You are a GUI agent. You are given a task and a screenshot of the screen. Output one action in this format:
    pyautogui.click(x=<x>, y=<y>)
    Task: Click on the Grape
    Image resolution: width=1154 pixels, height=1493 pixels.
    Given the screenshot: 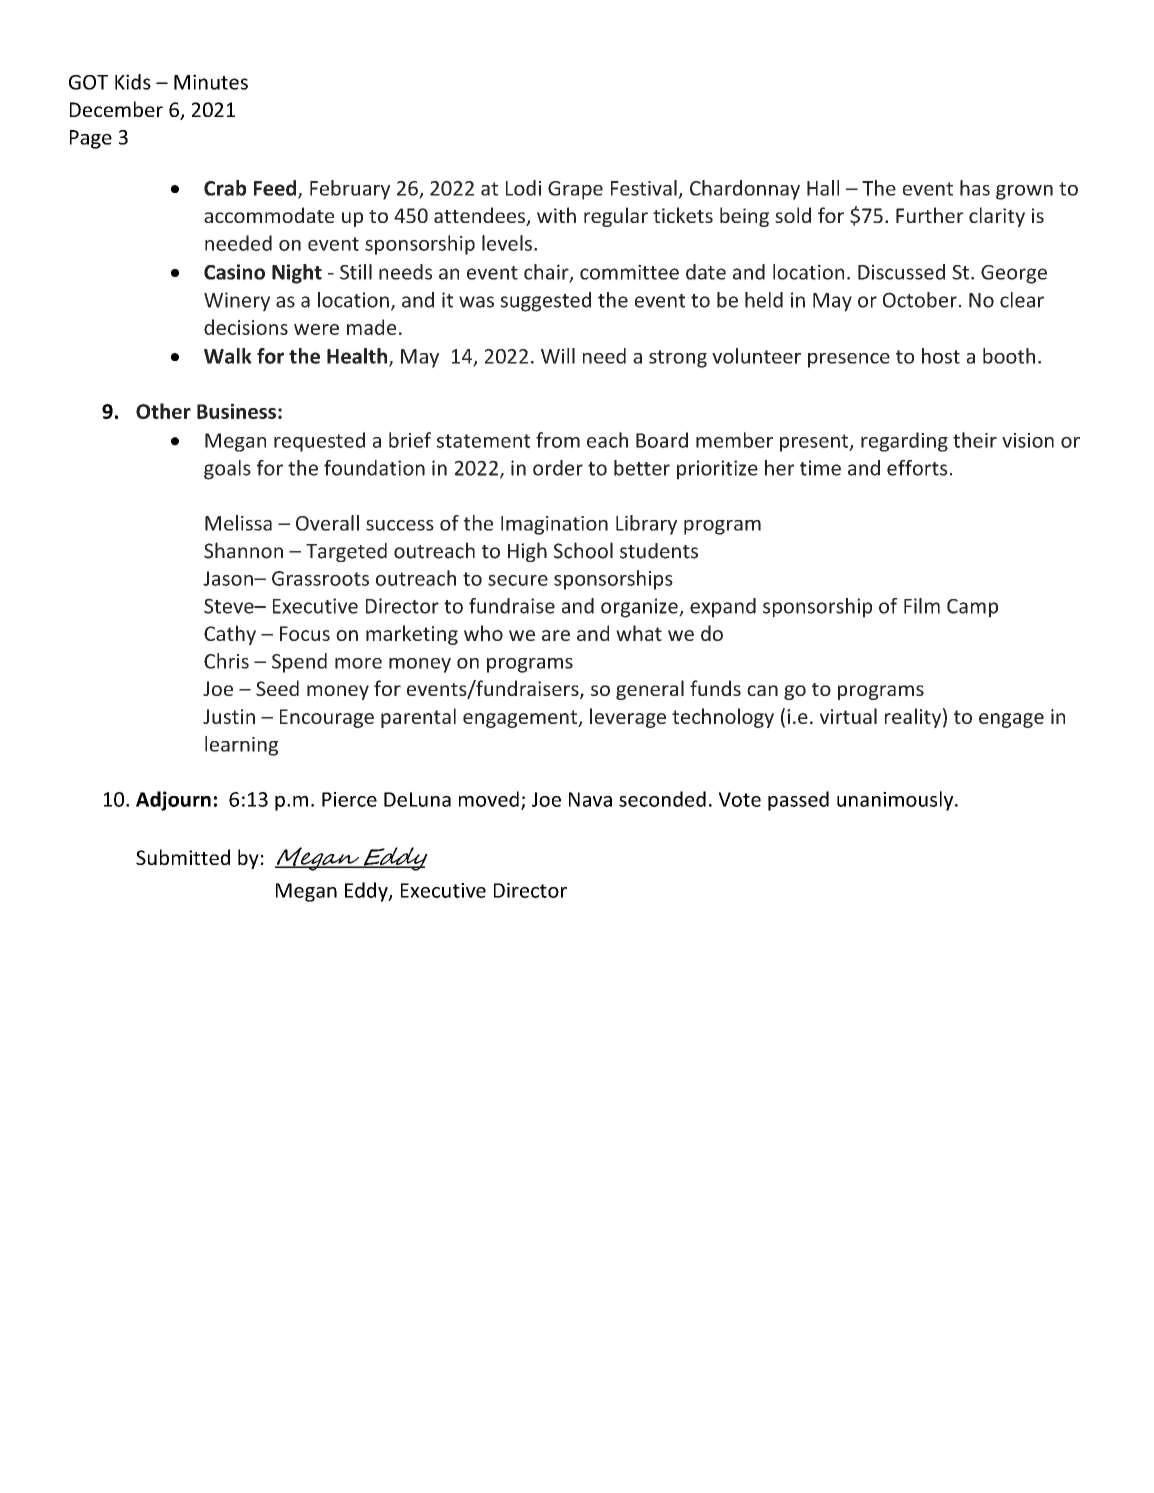 What is the action you would take?
    pyautogui.click(x=575, y=190)
